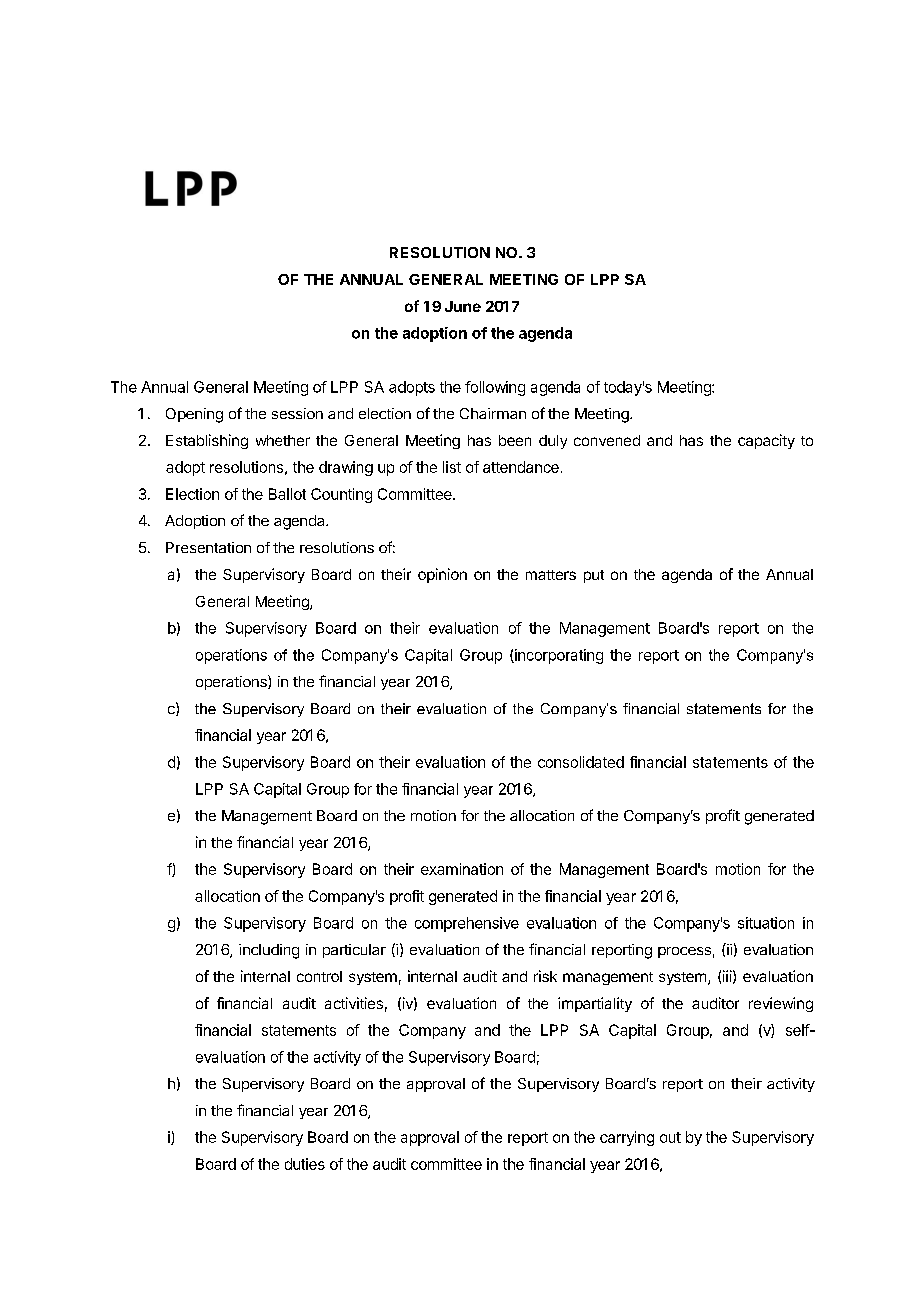 The image size is (924, 1308). I want to click on carrying, so click(627, 1138).
